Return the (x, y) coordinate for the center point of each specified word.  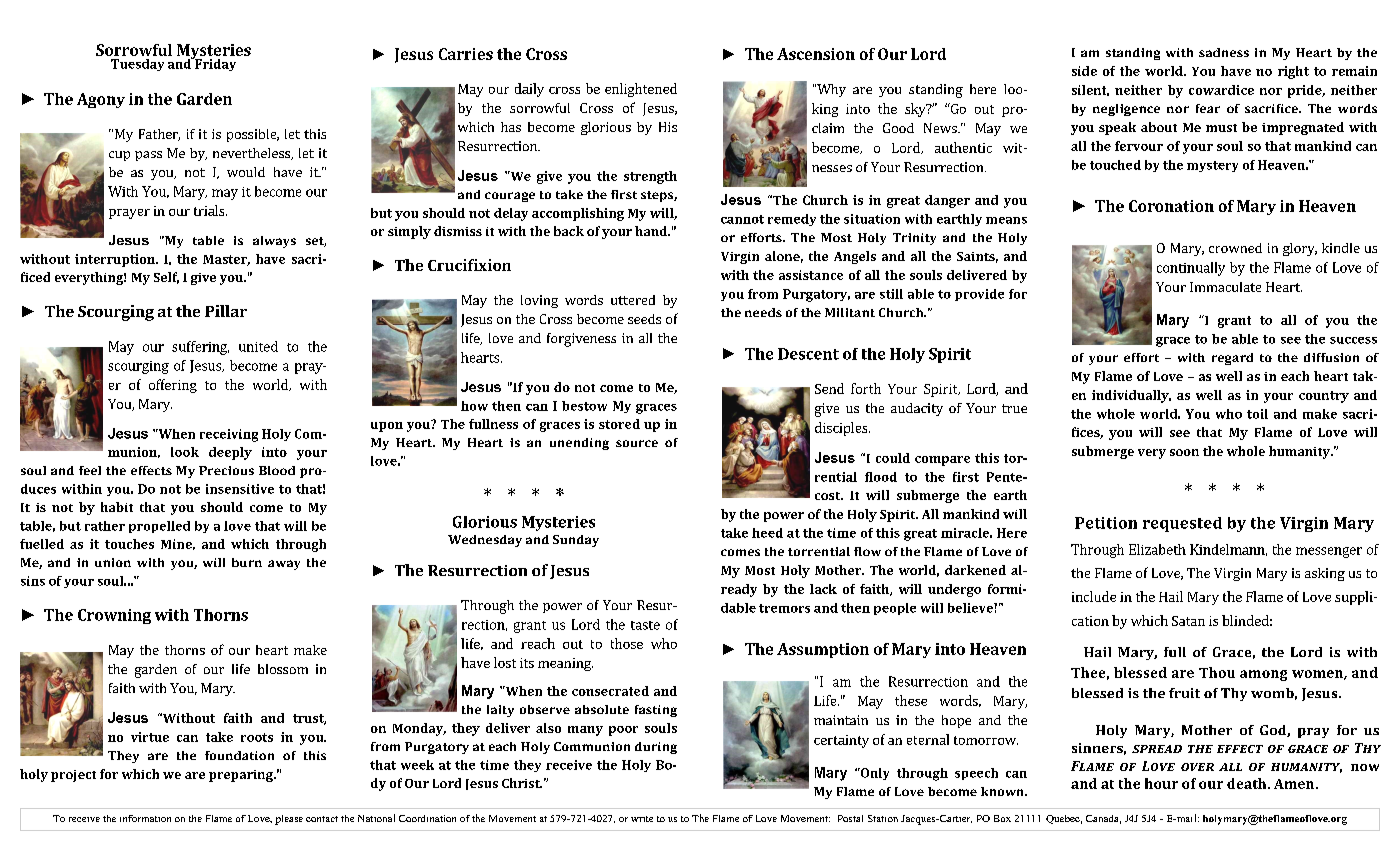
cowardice (1221, 90)
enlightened (641, 90)
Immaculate (1225, 287)
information (145, 818)
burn (247, 562)
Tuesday (137, 65)
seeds (644, 319)
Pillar (226, 311)
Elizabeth (1157, 549)
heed (767, 533)
